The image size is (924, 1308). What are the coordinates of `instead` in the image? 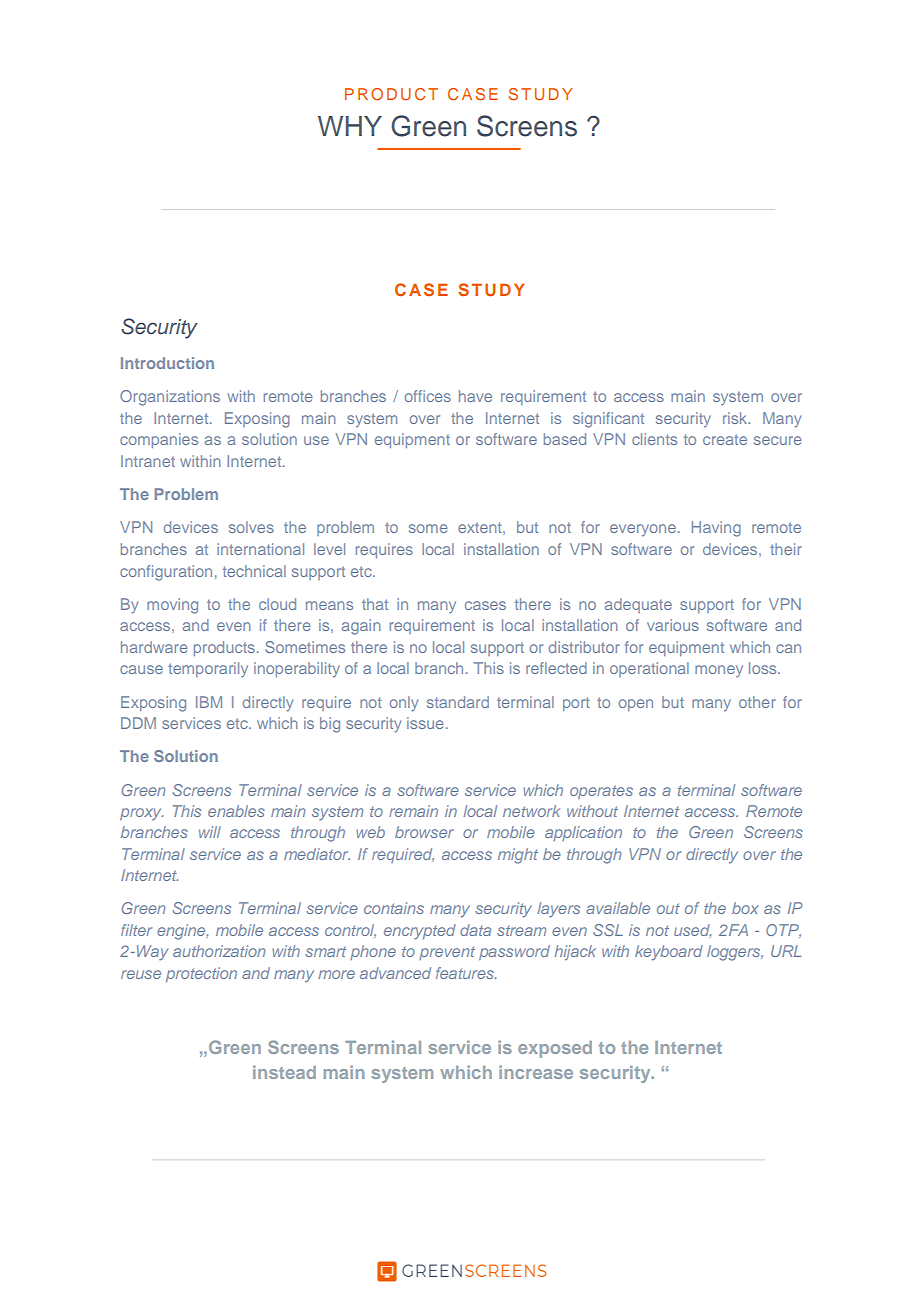 It's located at (284, 1072).
